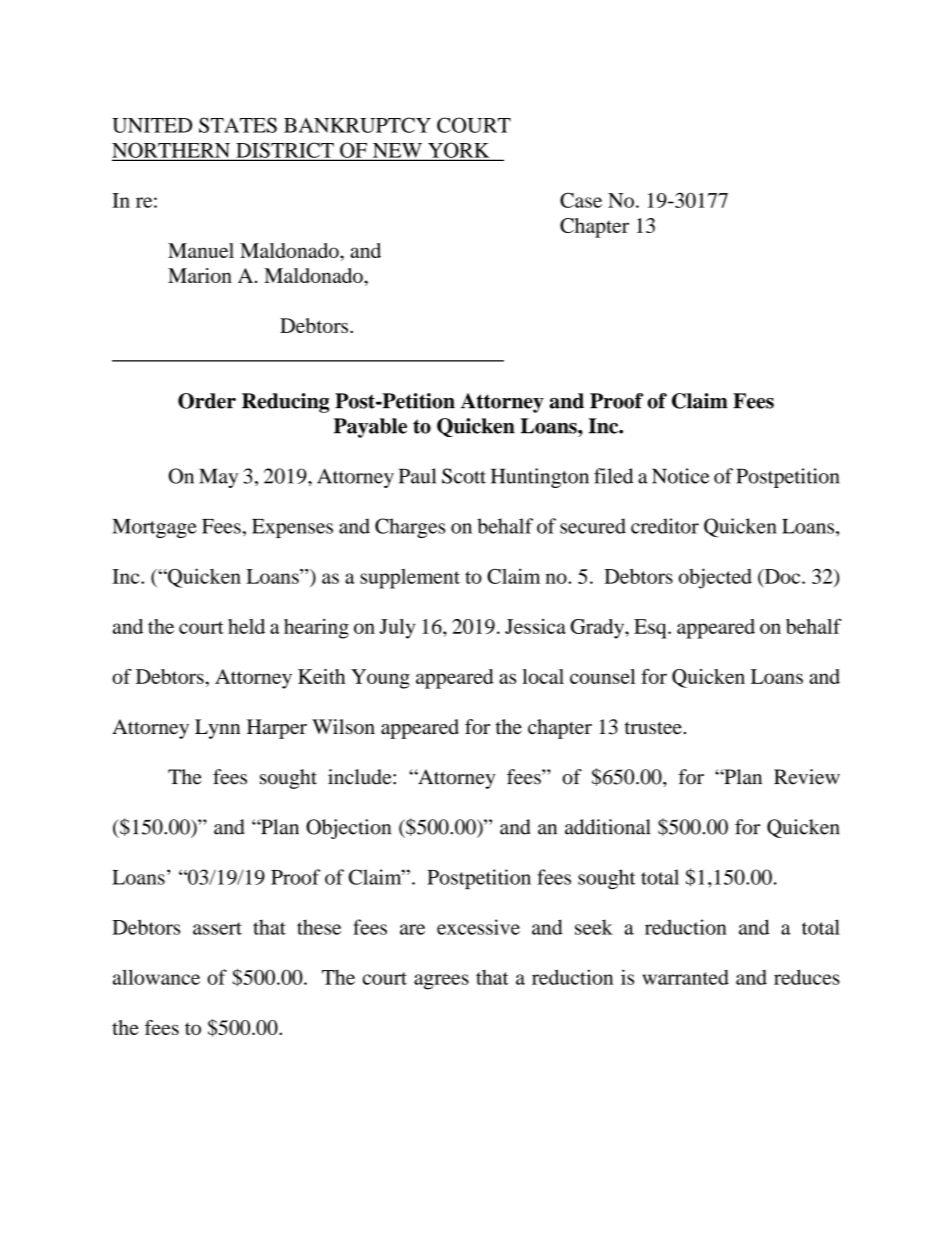 The width and height of the screenshot is (952, 1233). What do you see at coordinates (807, 777) in the screenshot?
I see `Review` at bounding box center [807, 777].
